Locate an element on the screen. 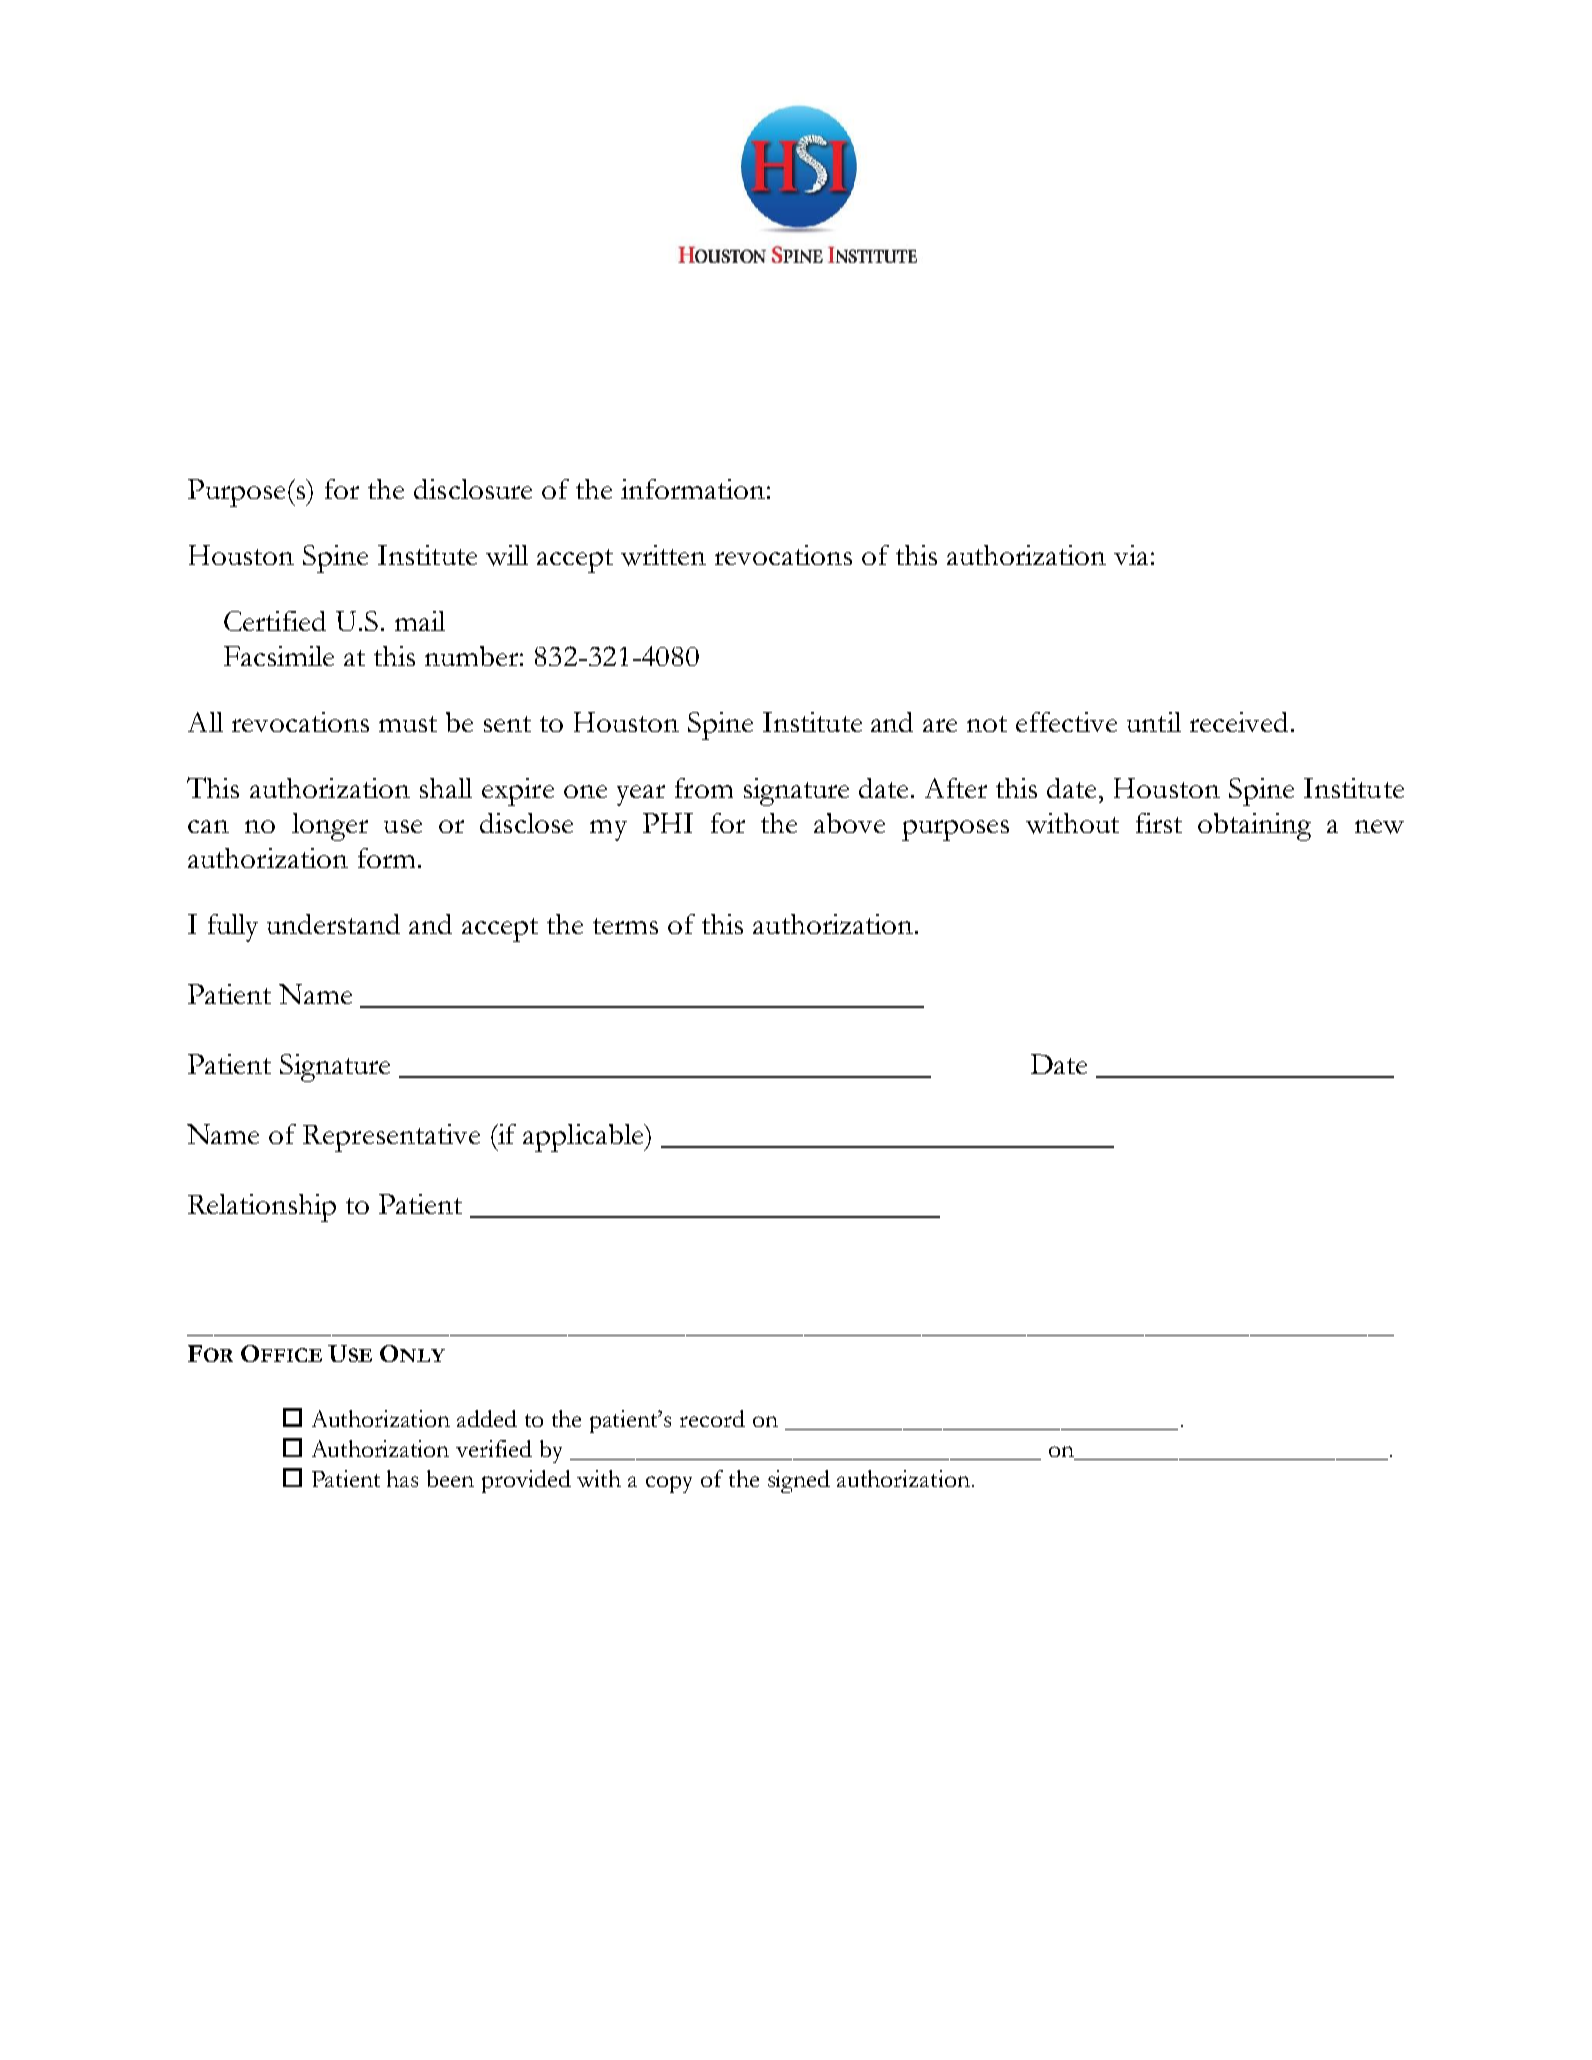  longer is located at coordinates (330, 827).
